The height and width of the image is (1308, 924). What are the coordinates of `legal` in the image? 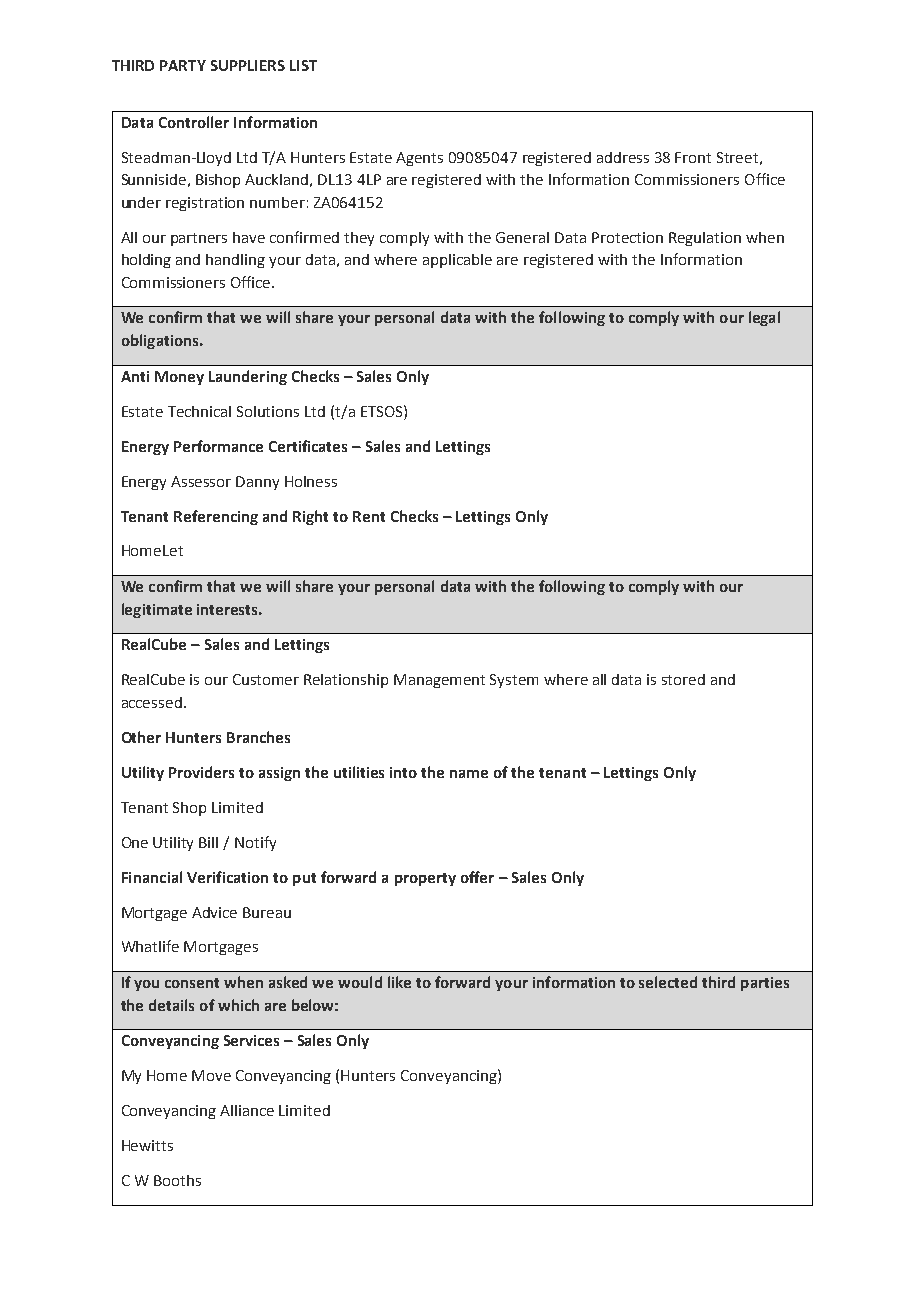 It's located at (764, 318).
